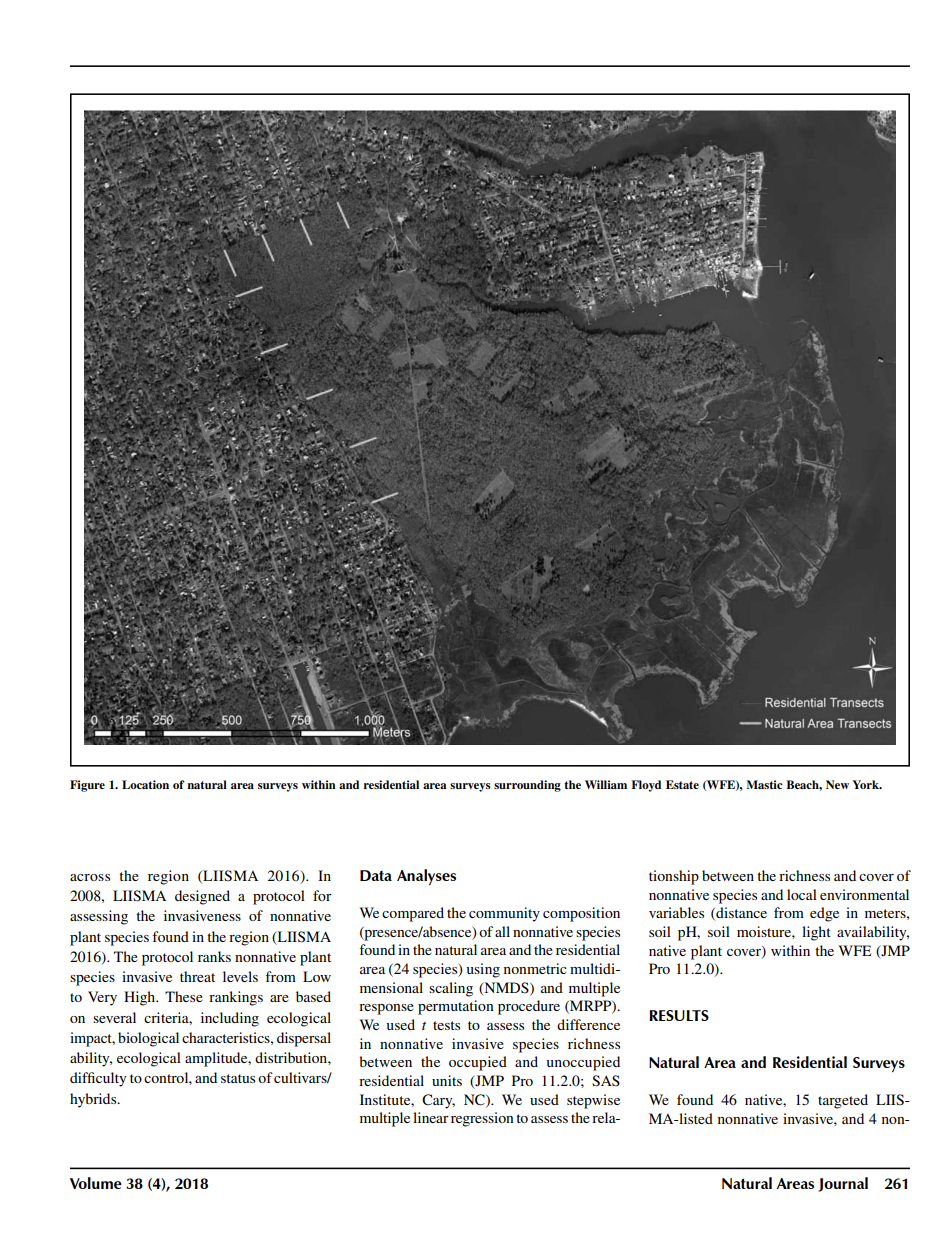 This screenshot has height=1233, width=952. I want to click on including, so click(230, 1019).
